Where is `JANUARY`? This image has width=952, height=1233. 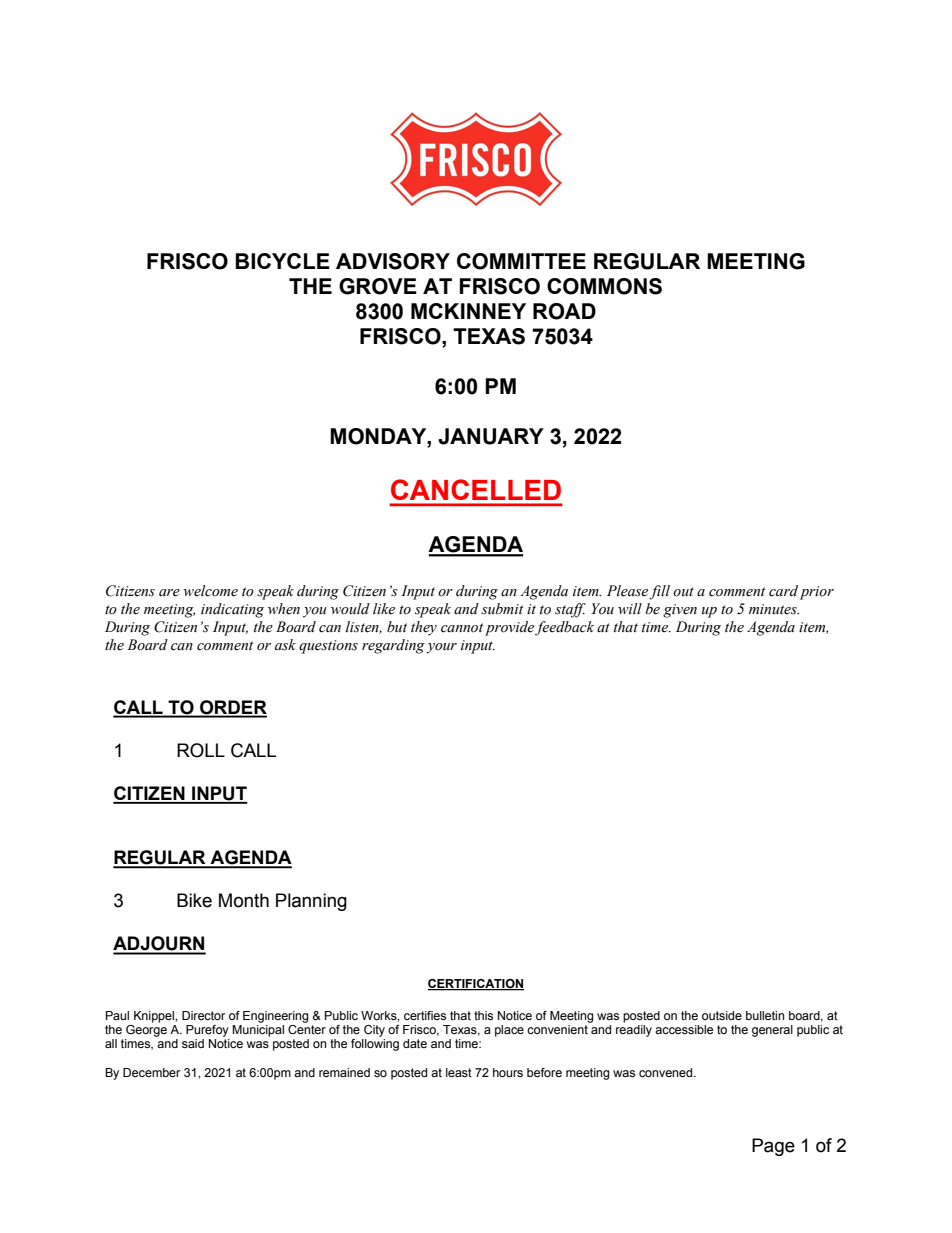
JANUARY is located at coordinates (491, 436).
